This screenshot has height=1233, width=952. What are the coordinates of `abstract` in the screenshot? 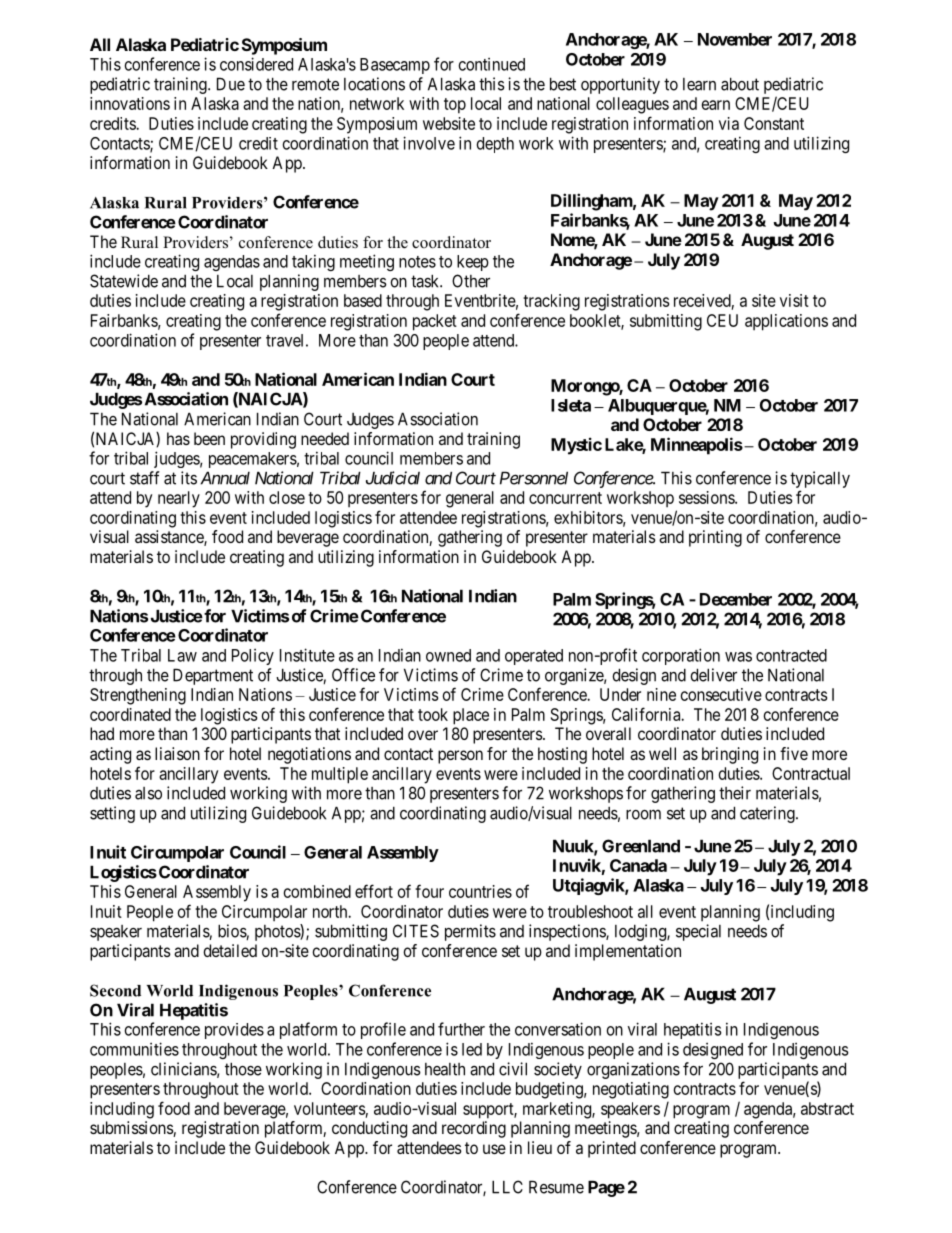 It's located at (827, 1108).
